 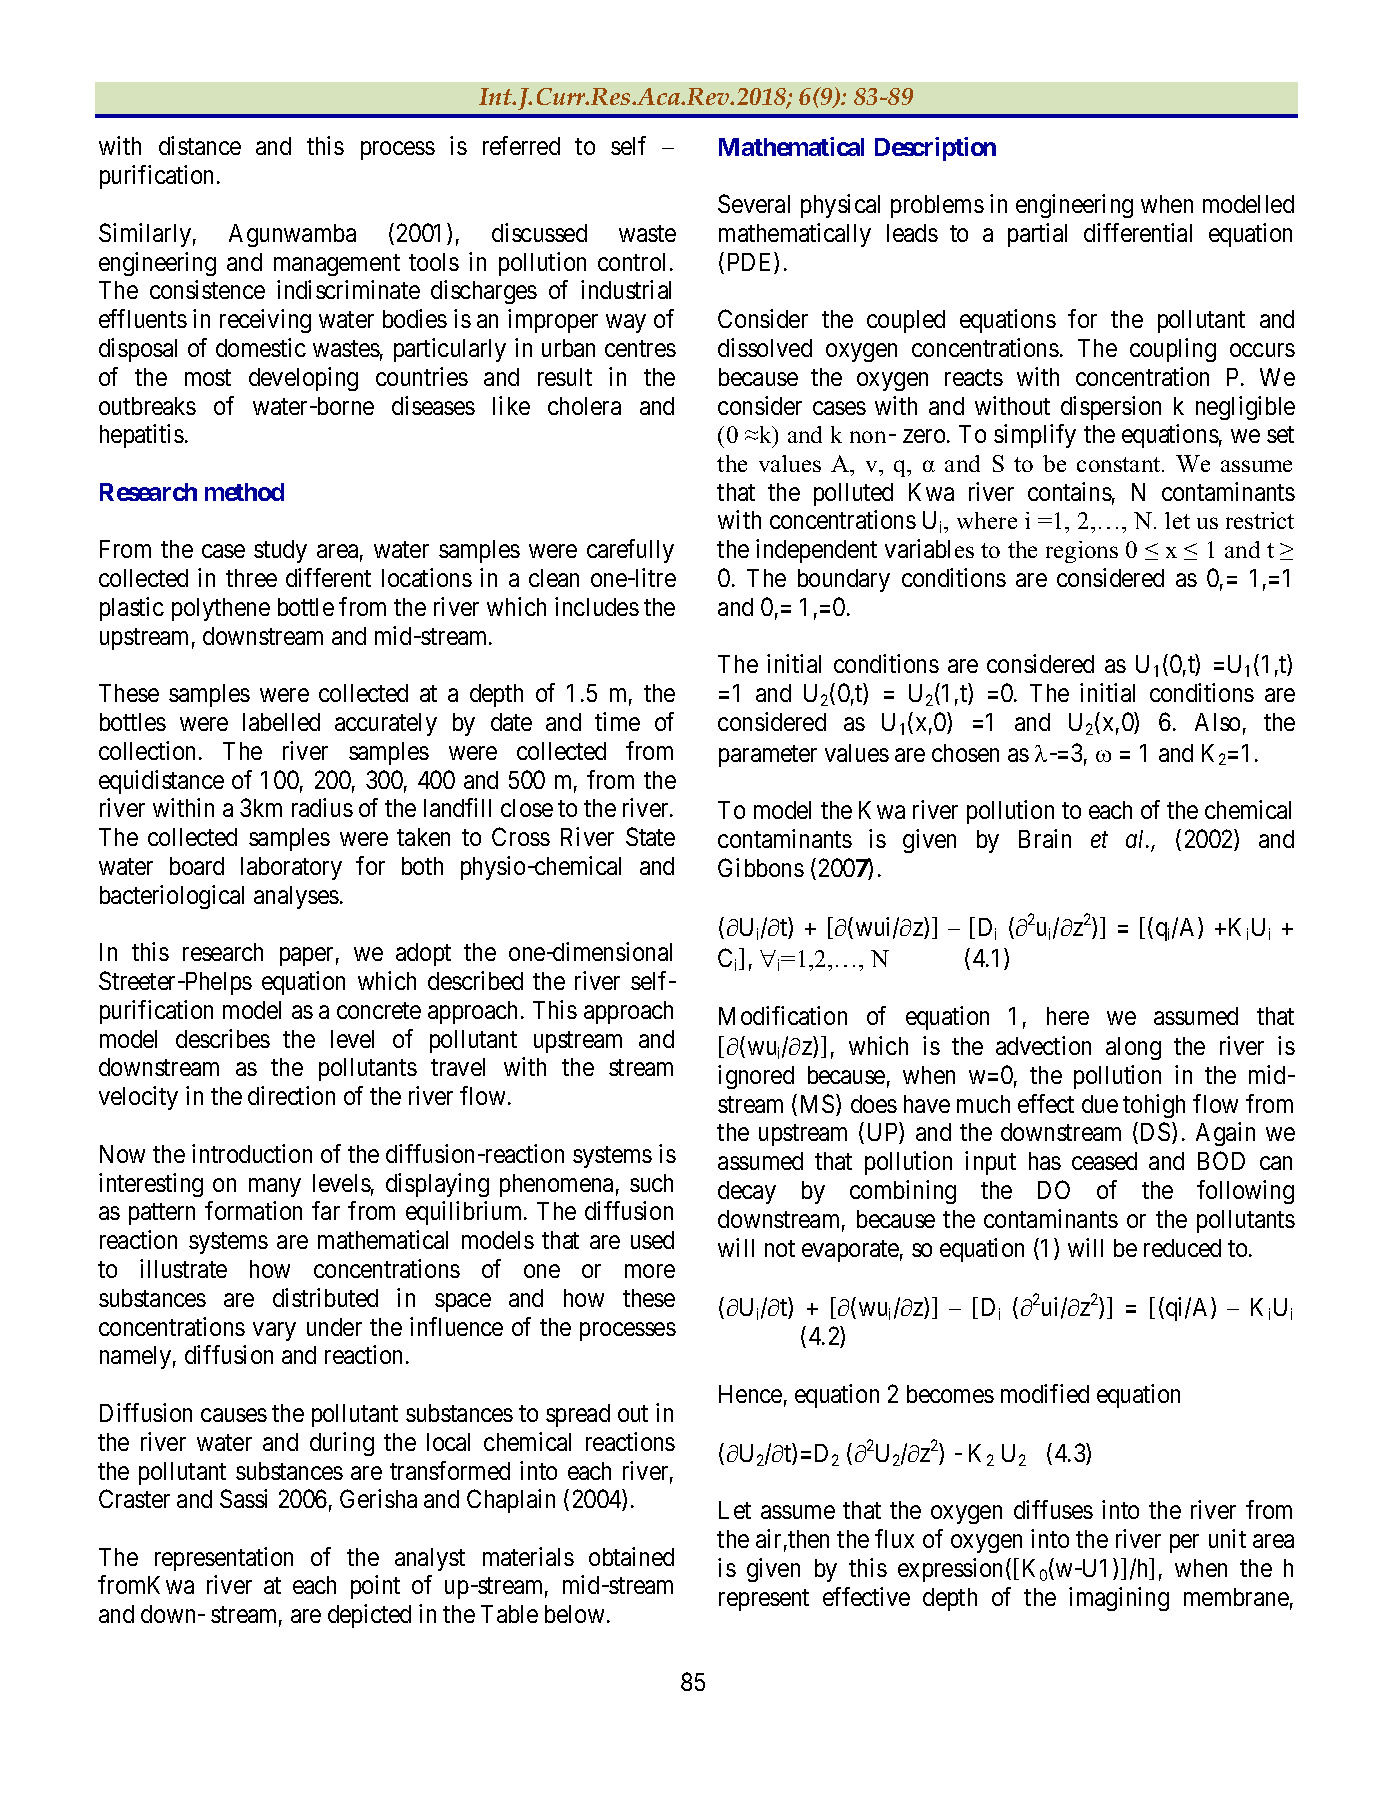 I want to click on obtained, so click(x=631, y=1556).
